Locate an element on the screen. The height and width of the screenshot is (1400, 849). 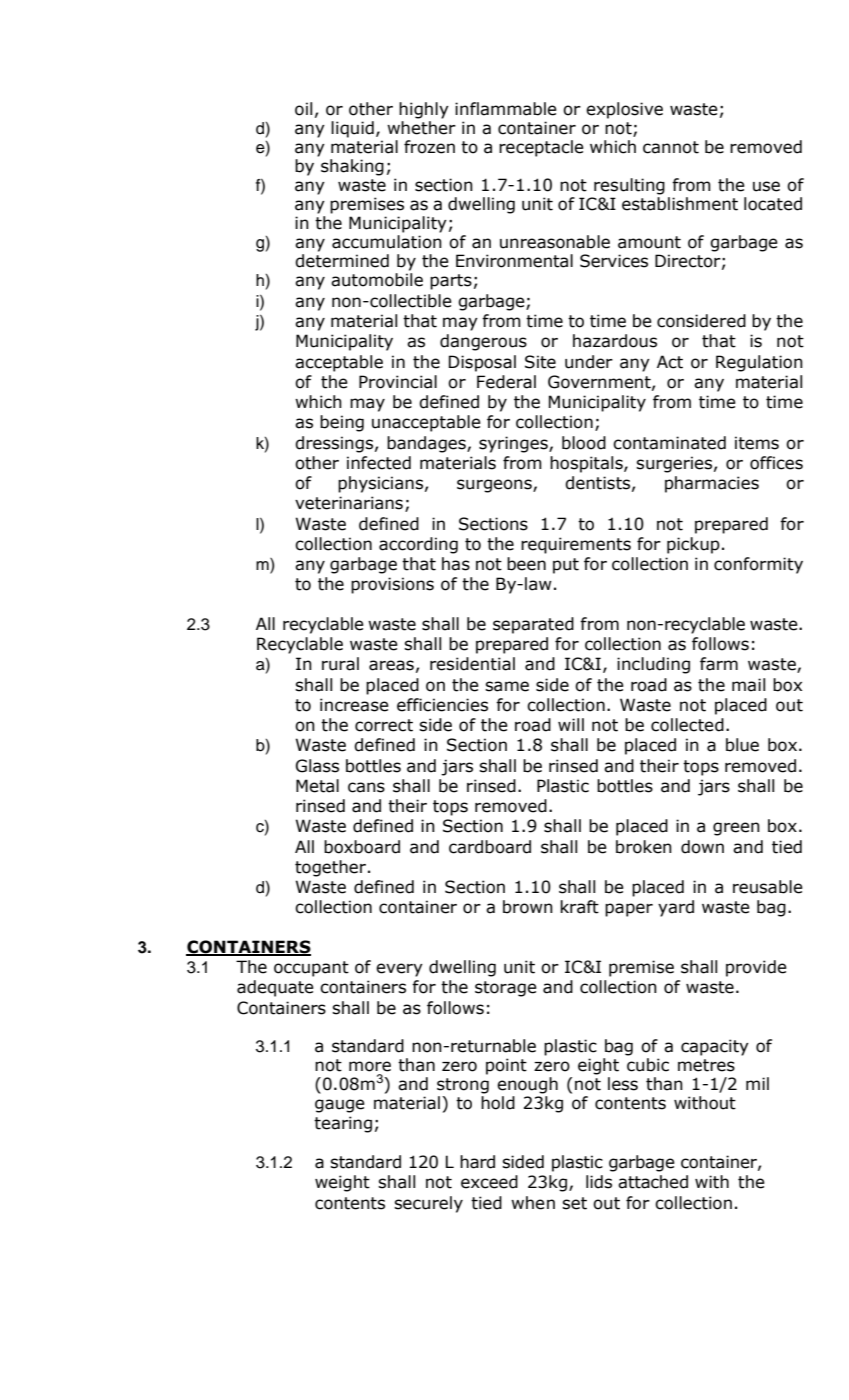
attached is located at coordinates (653, 1182).
